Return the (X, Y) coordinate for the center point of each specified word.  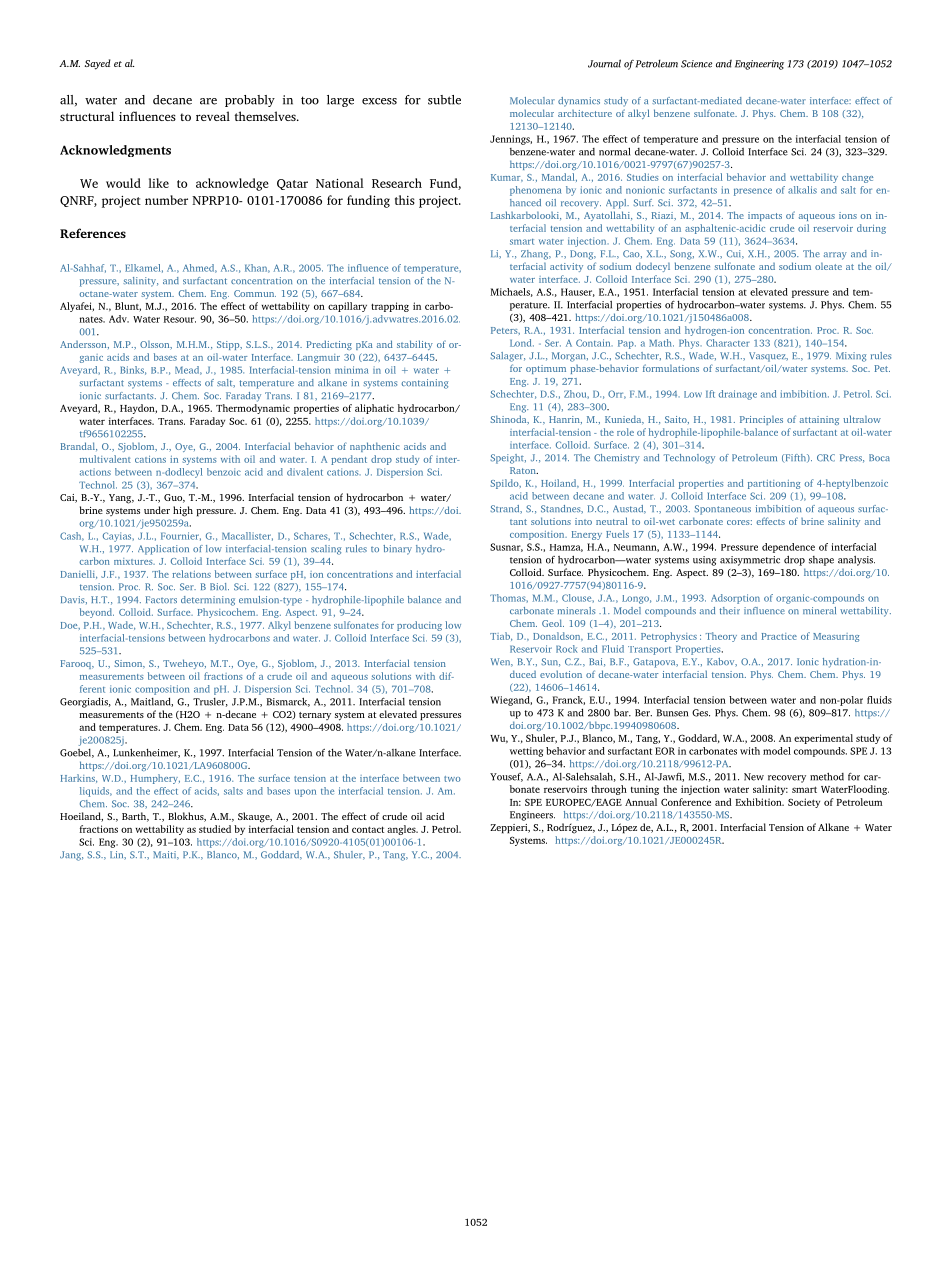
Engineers (532, 816)
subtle (444, 100)
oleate (828, 266)
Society (804, 803)
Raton (524, 470)
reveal (213, 116)
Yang (121, 499)
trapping (390, 307)
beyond (97, 613)
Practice (779, 636)
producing (419, 626)
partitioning (774, 484)
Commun (255, 293)
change (857, 178)
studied (215, 829)
